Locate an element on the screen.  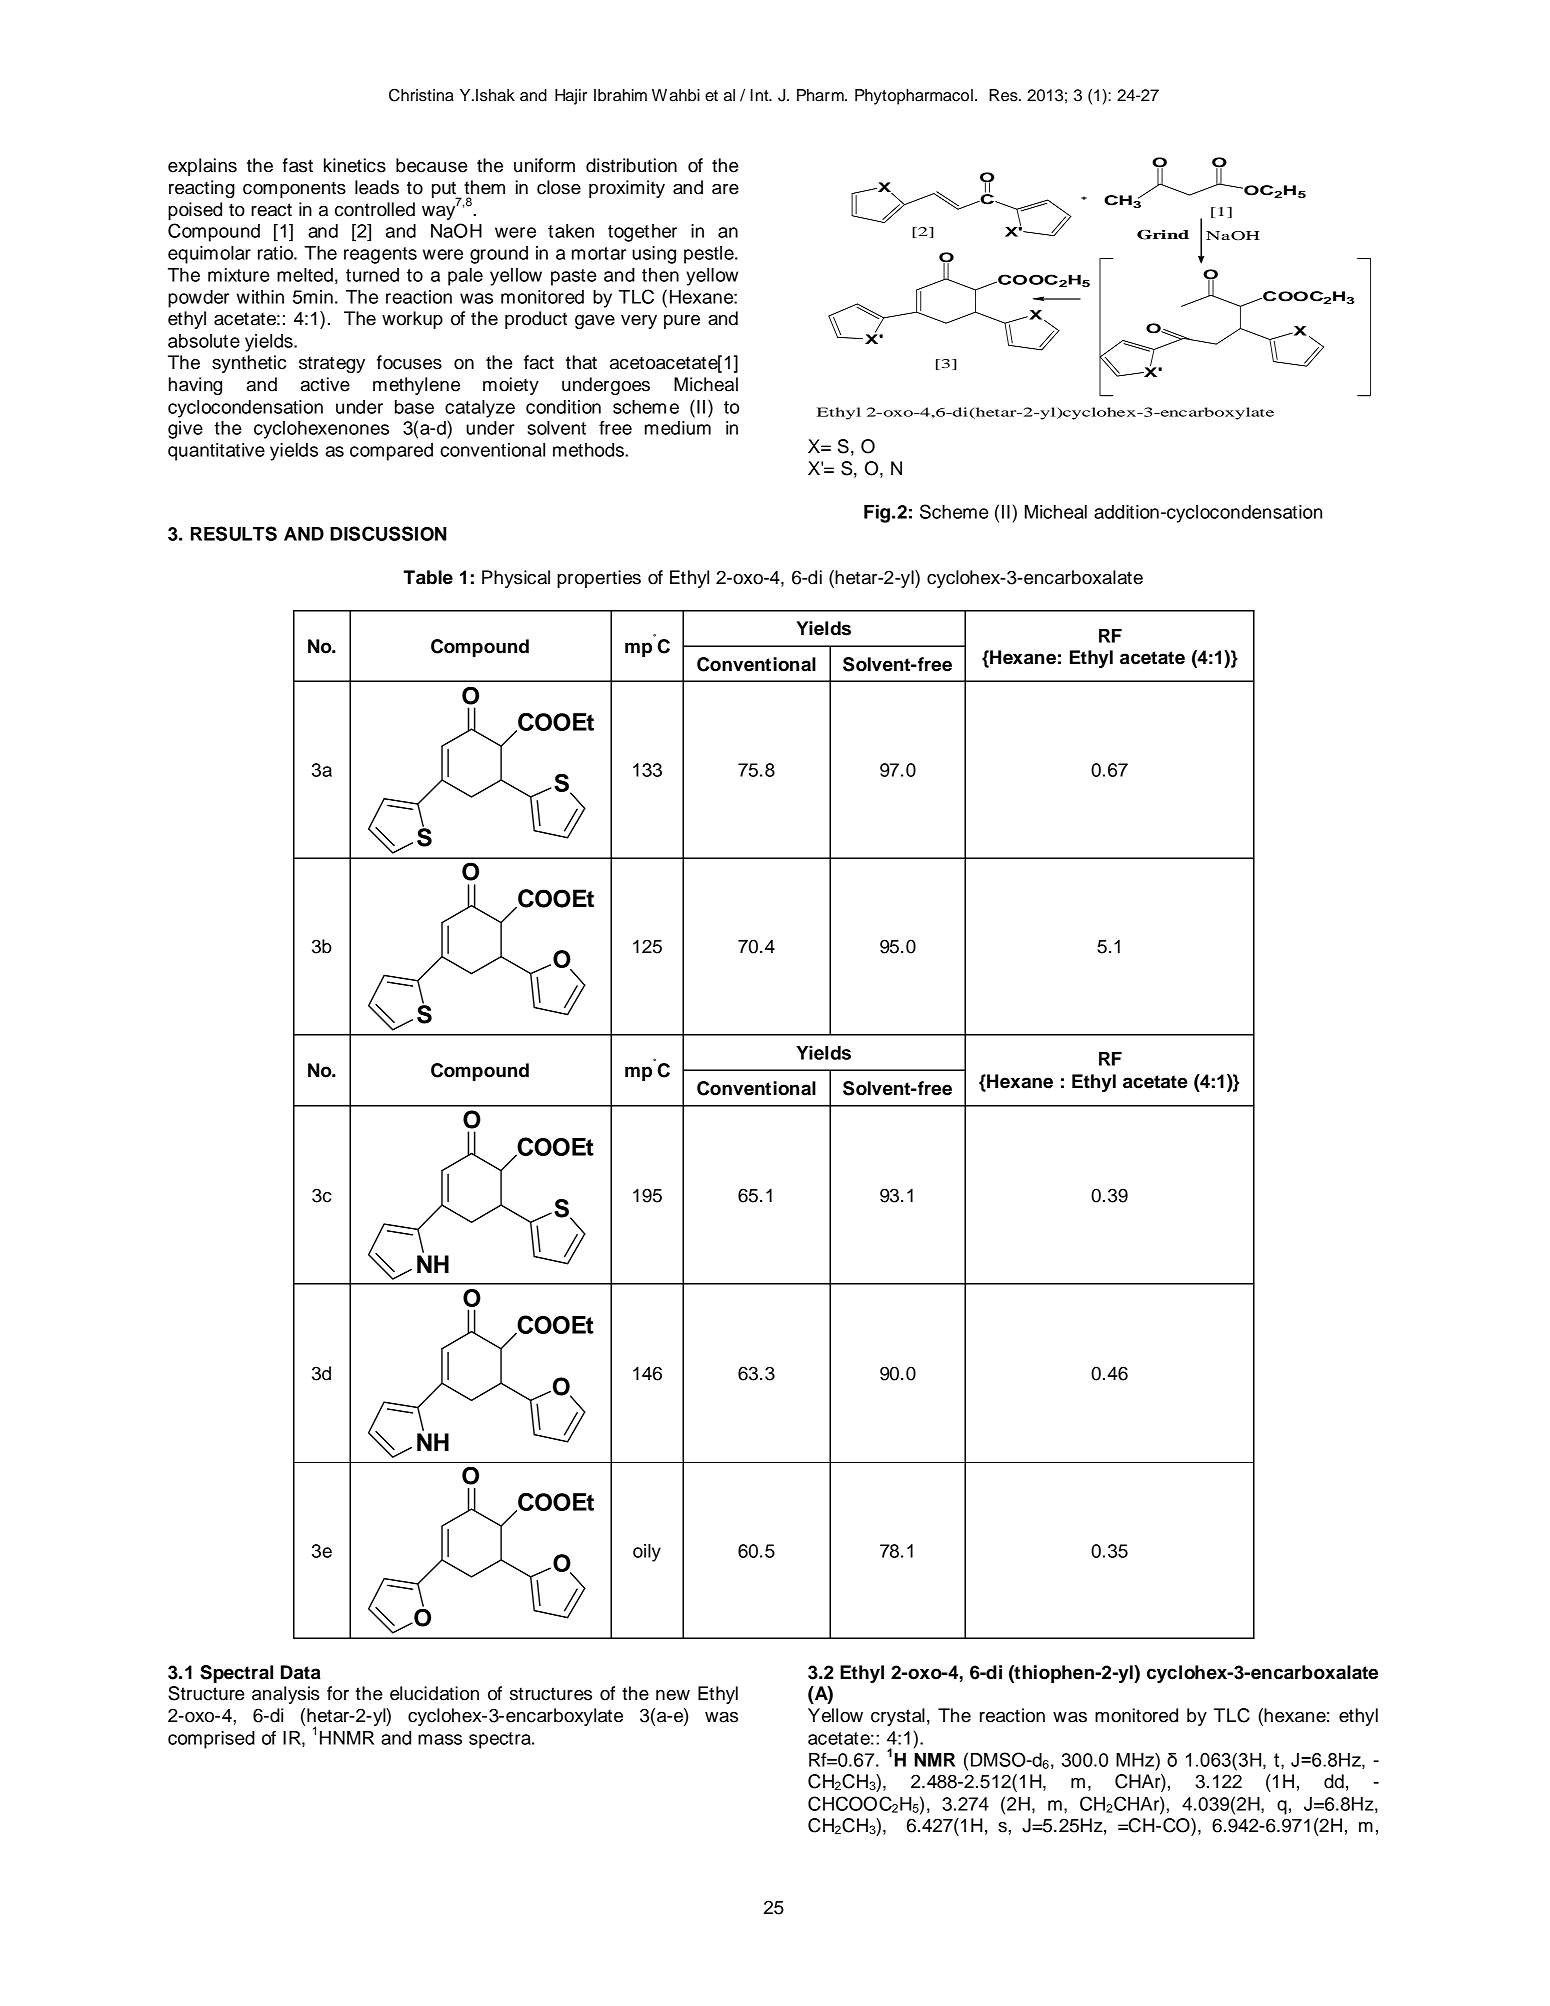
distribution is located at coordinates (631, 165).
